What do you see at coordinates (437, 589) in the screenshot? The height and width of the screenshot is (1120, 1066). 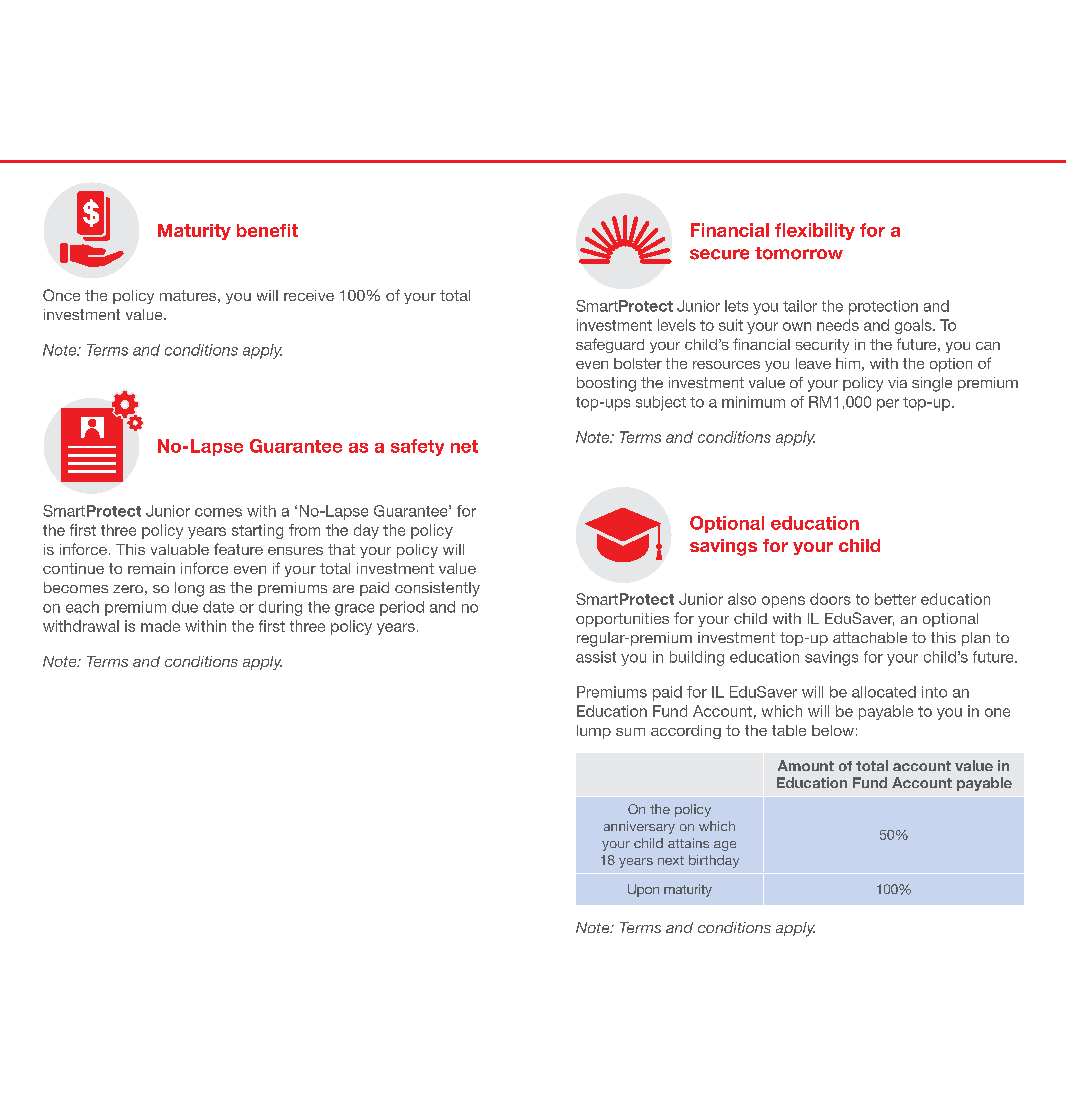 I see `consistently` at bounding box center [437, 589].
